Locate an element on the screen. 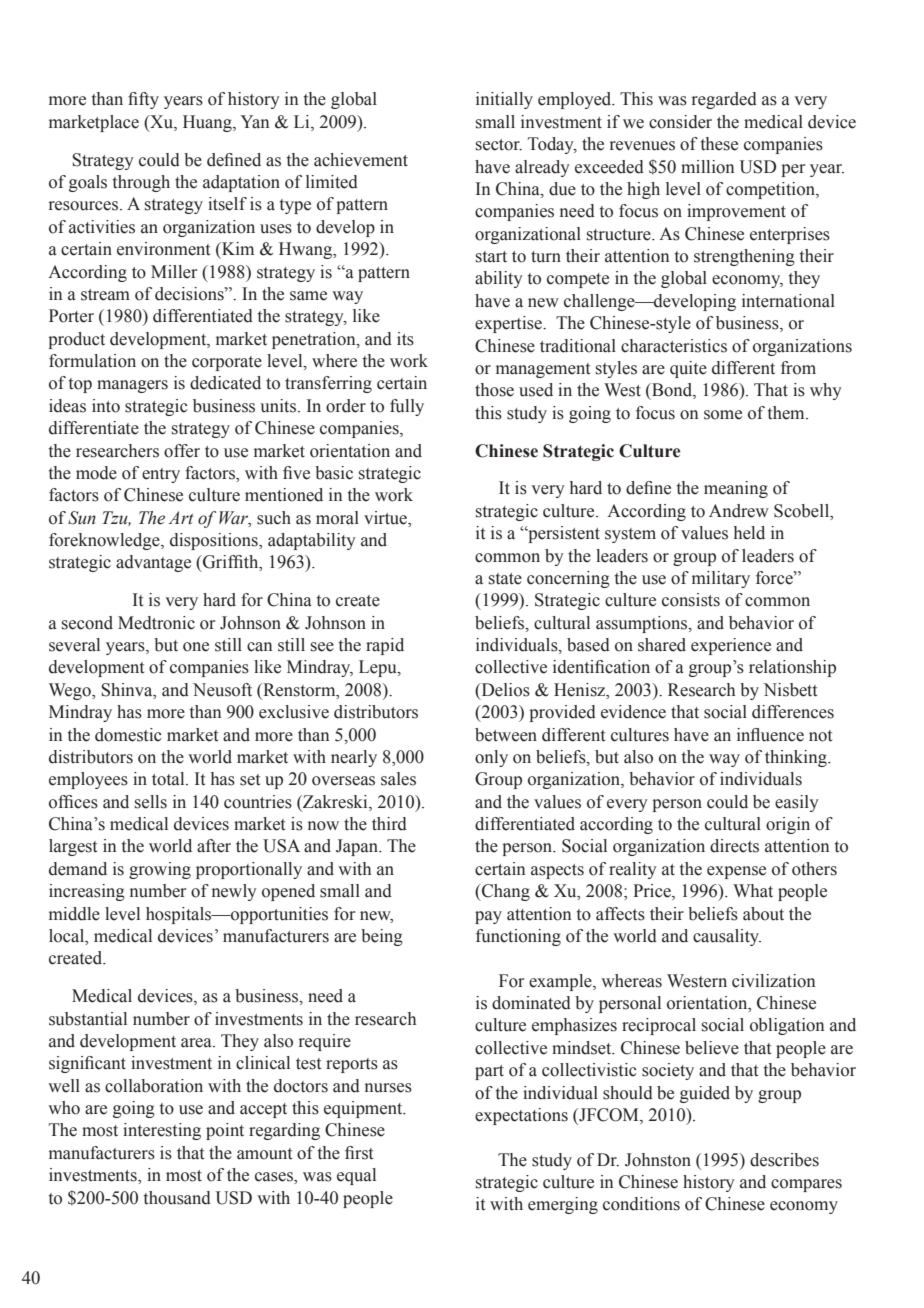 This screenshot has height=1308, width=924. Medtronic is located at coordinates (156, 623).
